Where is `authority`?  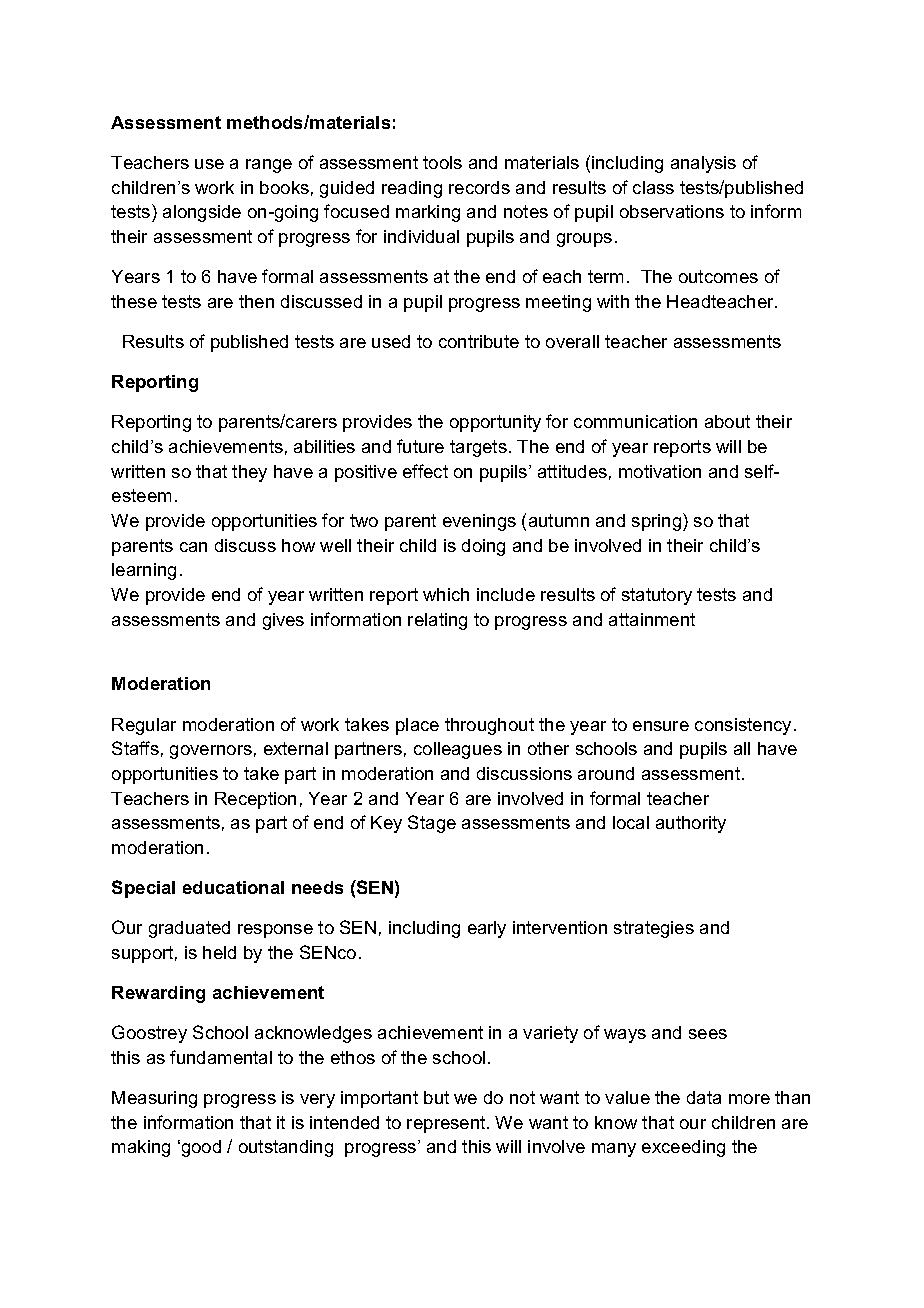 authority is located at coordinates (691, 824).
